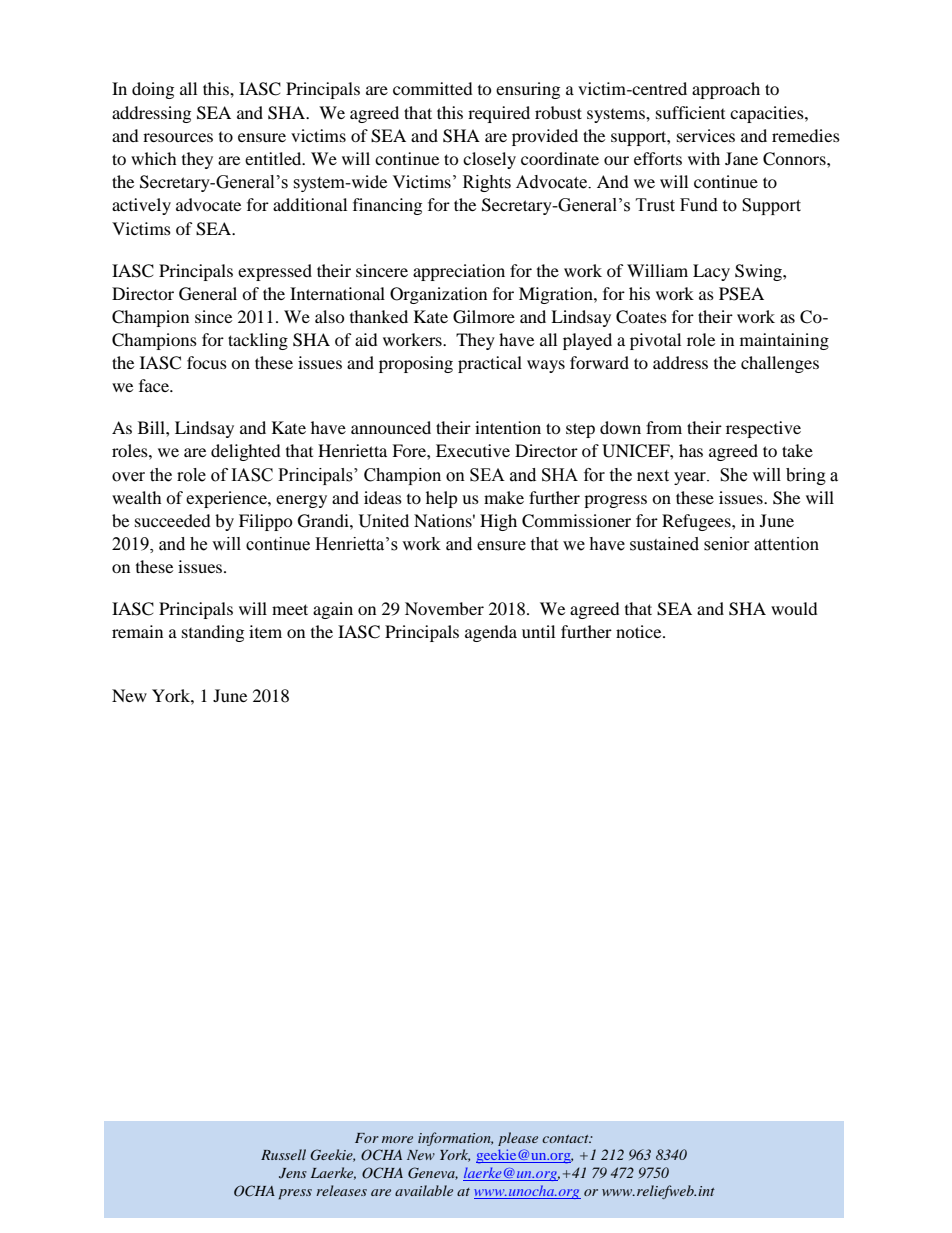 The width and height of the screenshot is (952, 1233). Describe the element at coordinates (207, 362) in the screenshot. I see `focus` at that location.
